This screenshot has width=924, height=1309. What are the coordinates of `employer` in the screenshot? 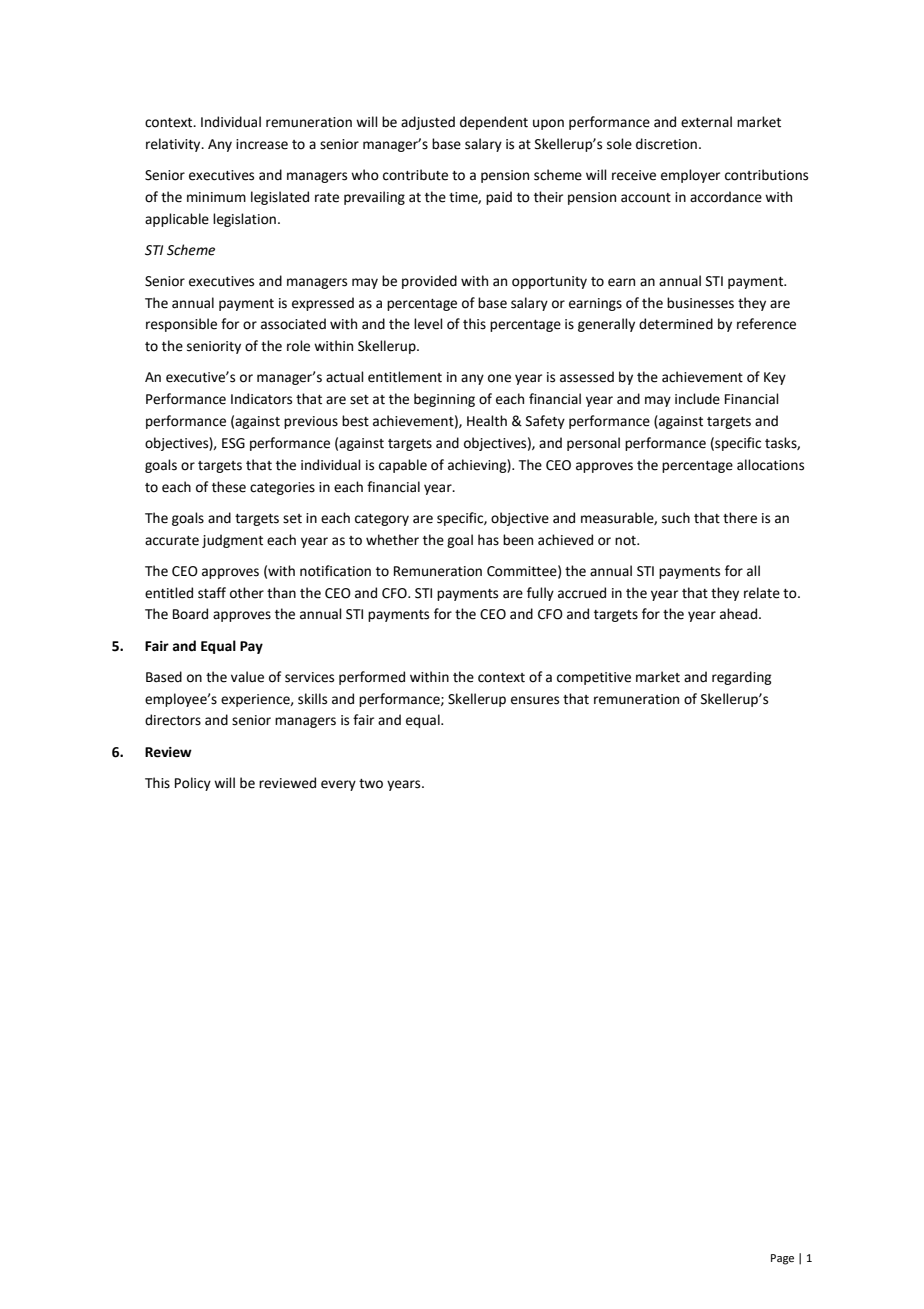 It's located at (690, 176).
